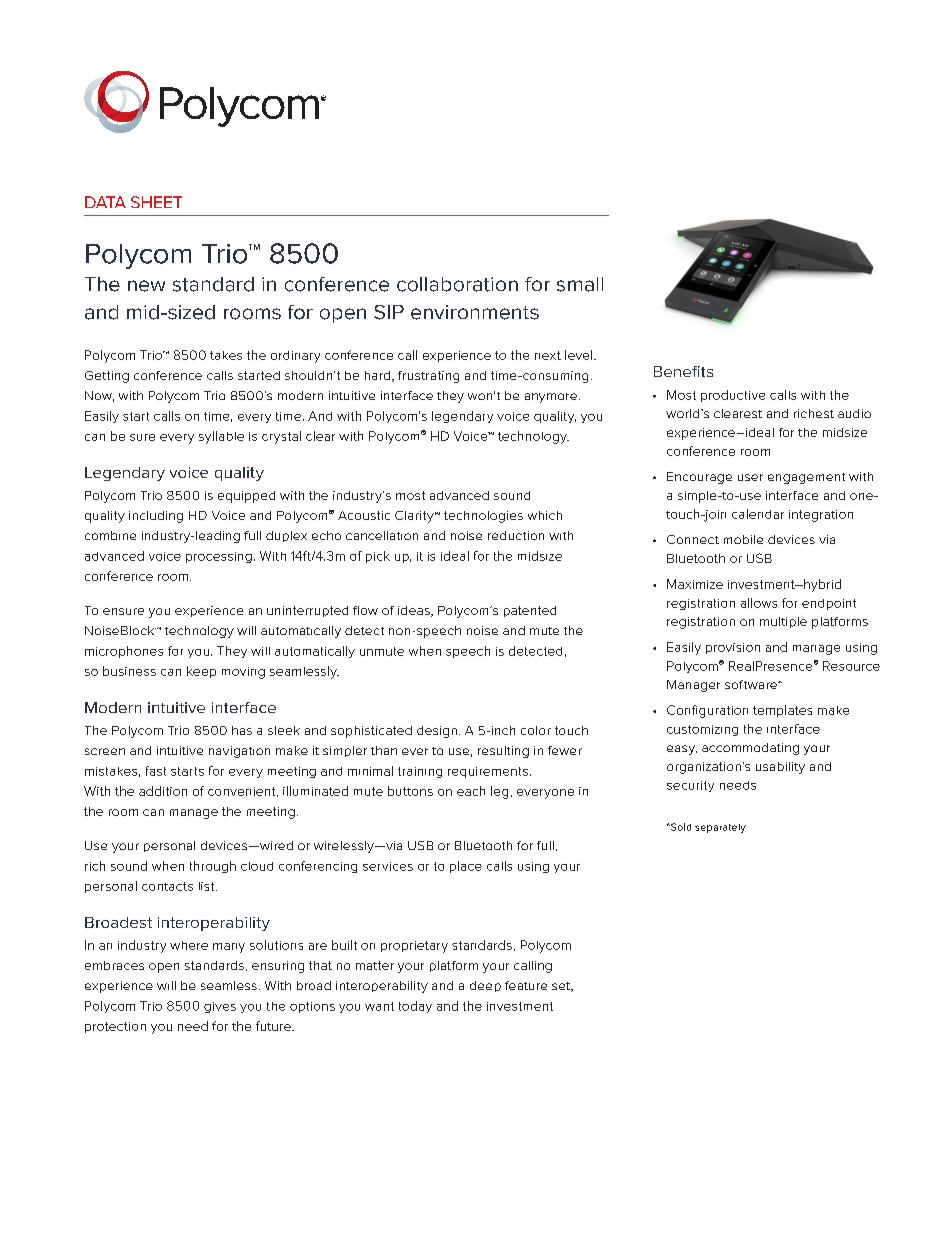  I want to click on collaboration, so click(457, 284).
